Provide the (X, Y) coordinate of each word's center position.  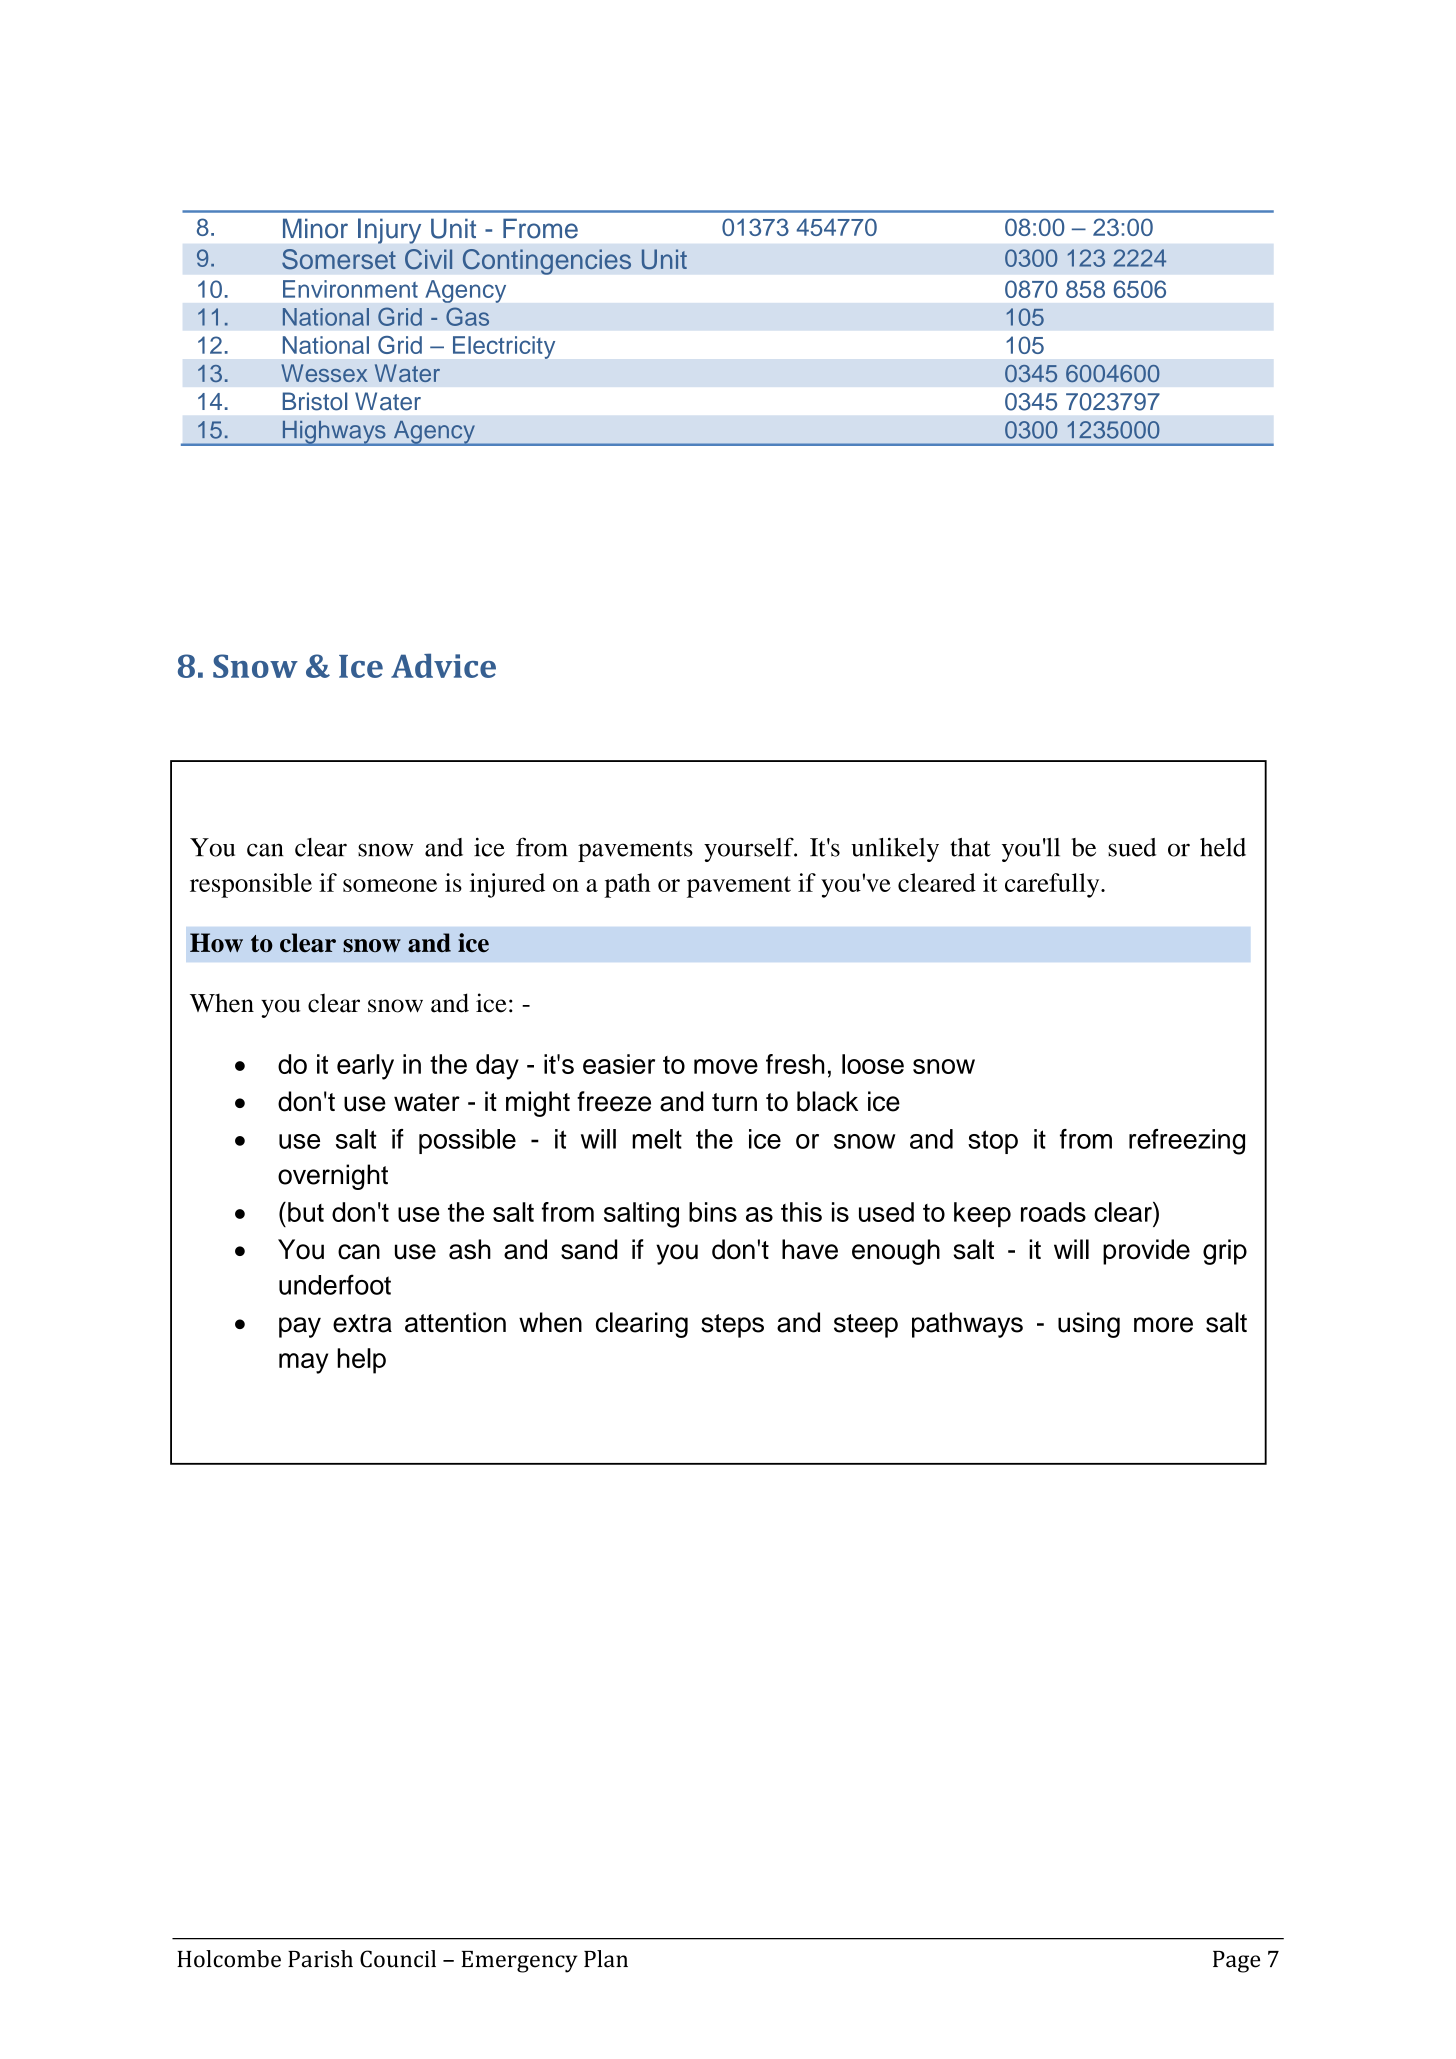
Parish (320, 1959)
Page (1236, 1962)
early (365, 1067)
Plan (606, 1959)
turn (734, 1102)
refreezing (1187, 1142)
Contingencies (547, 262)
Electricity (504, 347)
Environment (350, 289)
